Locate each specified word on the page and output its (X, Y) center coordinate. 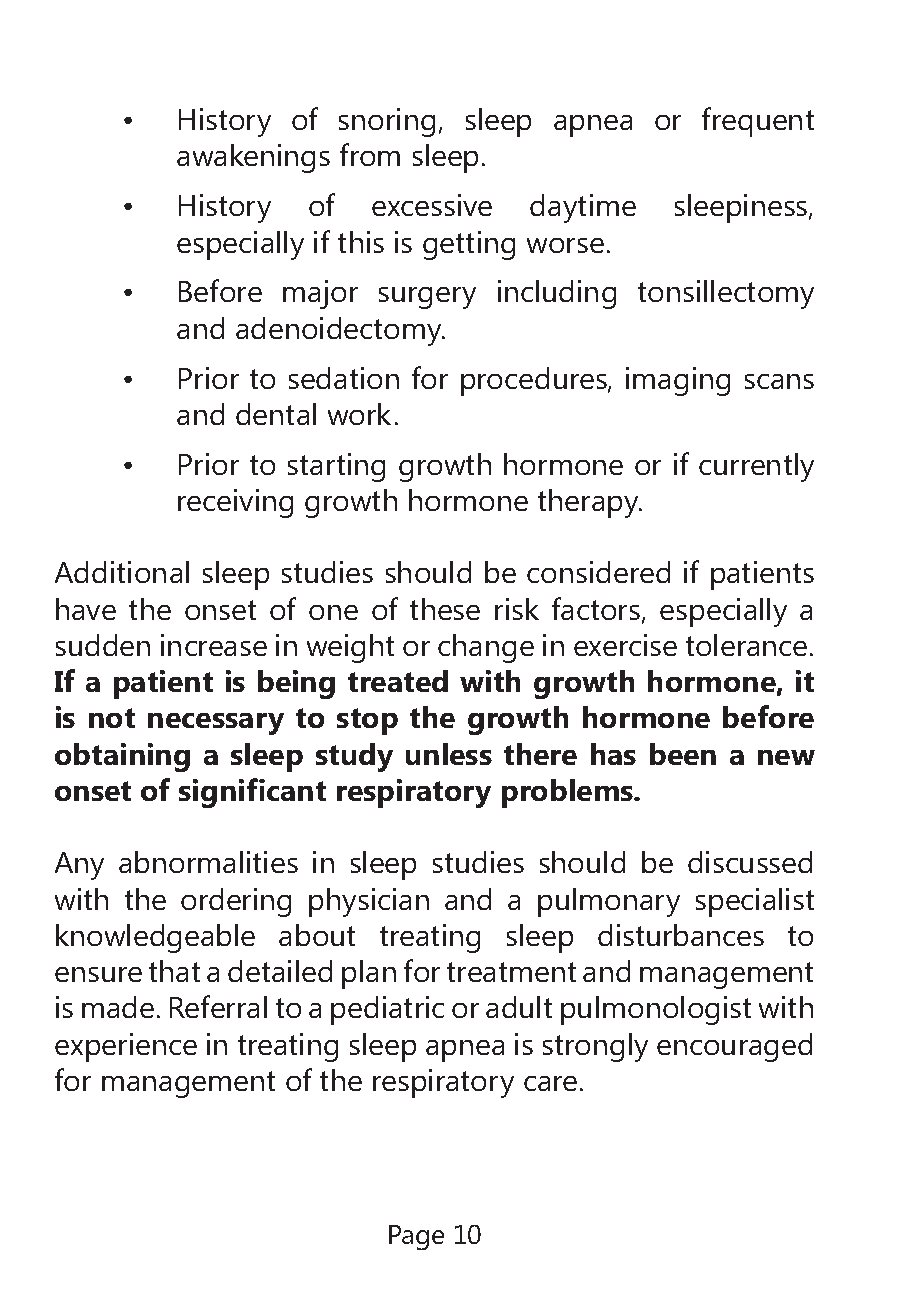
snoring (387, 122)
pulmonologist (656, 1010)
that (174, 971)
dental (276, 414)
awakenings (253, 158)
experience (126, 1047)
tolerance (746, 645)
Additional (122, 572)
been (683, 754)
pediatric (387, 1010)
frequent (758, 122)
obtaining (122, 757)
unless (449, 754)
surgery (427, 298)
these (445, 609)
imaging (678, 381)
